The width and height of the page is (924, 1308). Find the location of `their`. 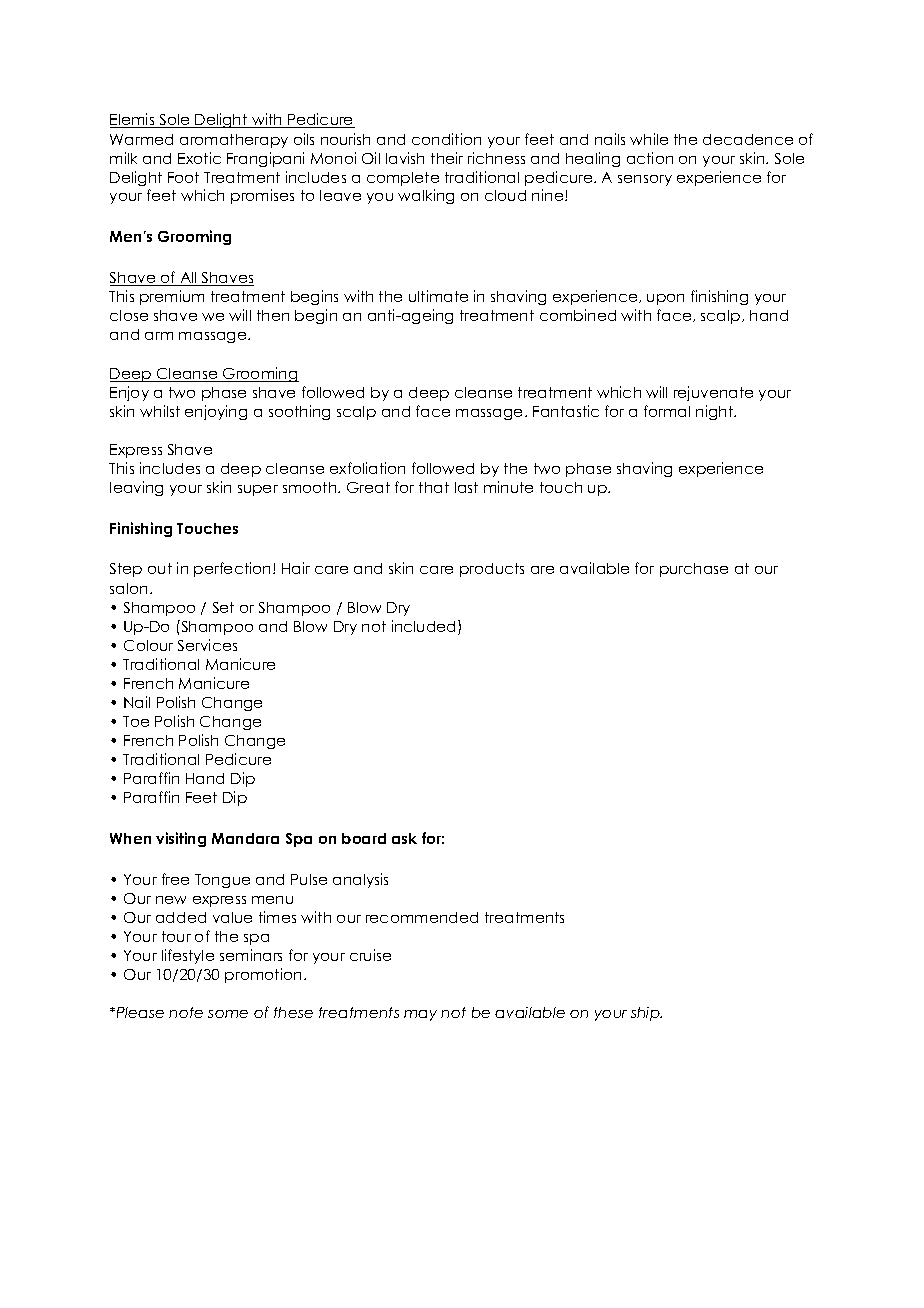

their is located at coordinates (447, 158).
